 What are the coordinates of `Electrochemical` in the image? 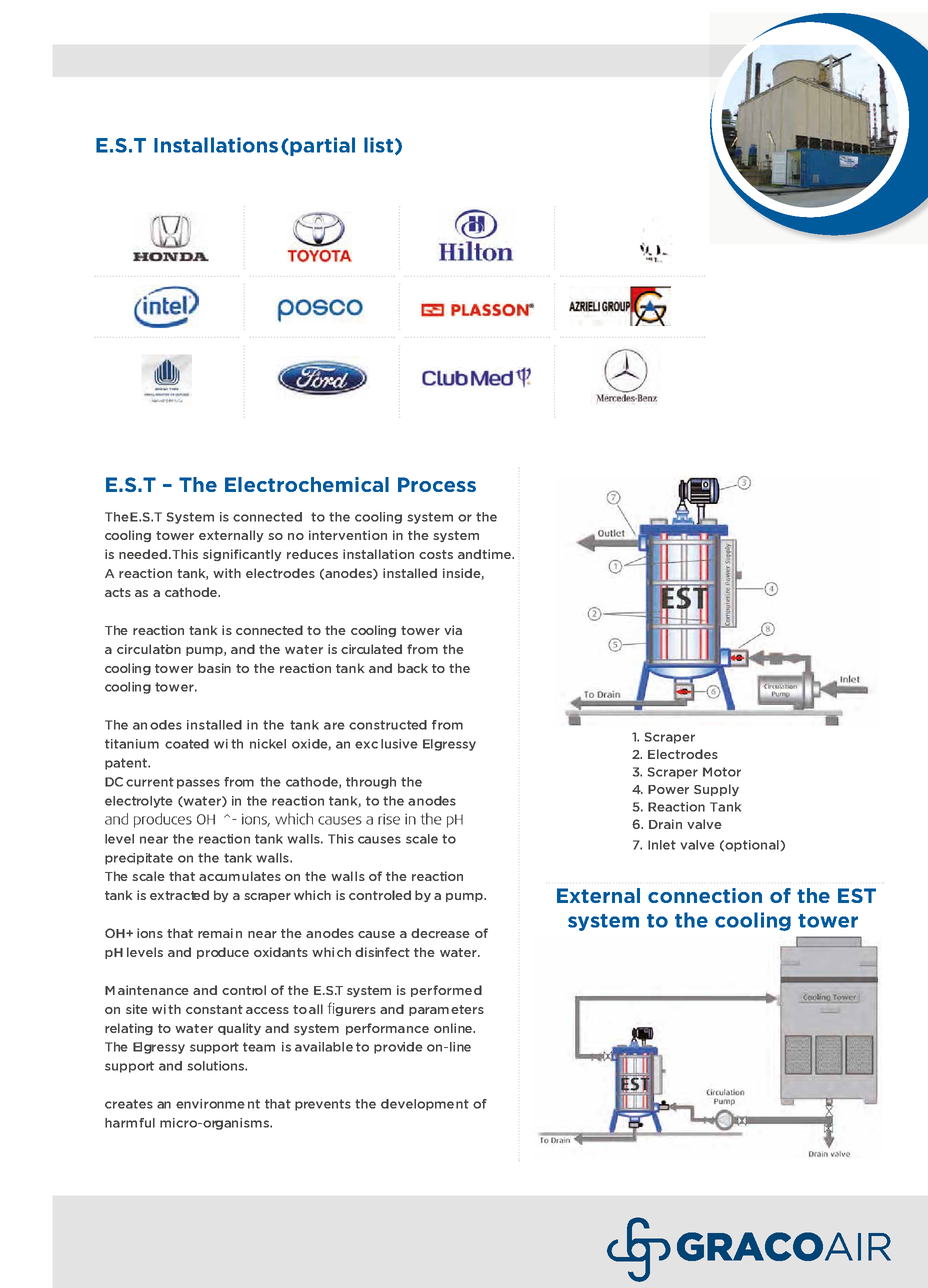 It's located at (307, 484).
